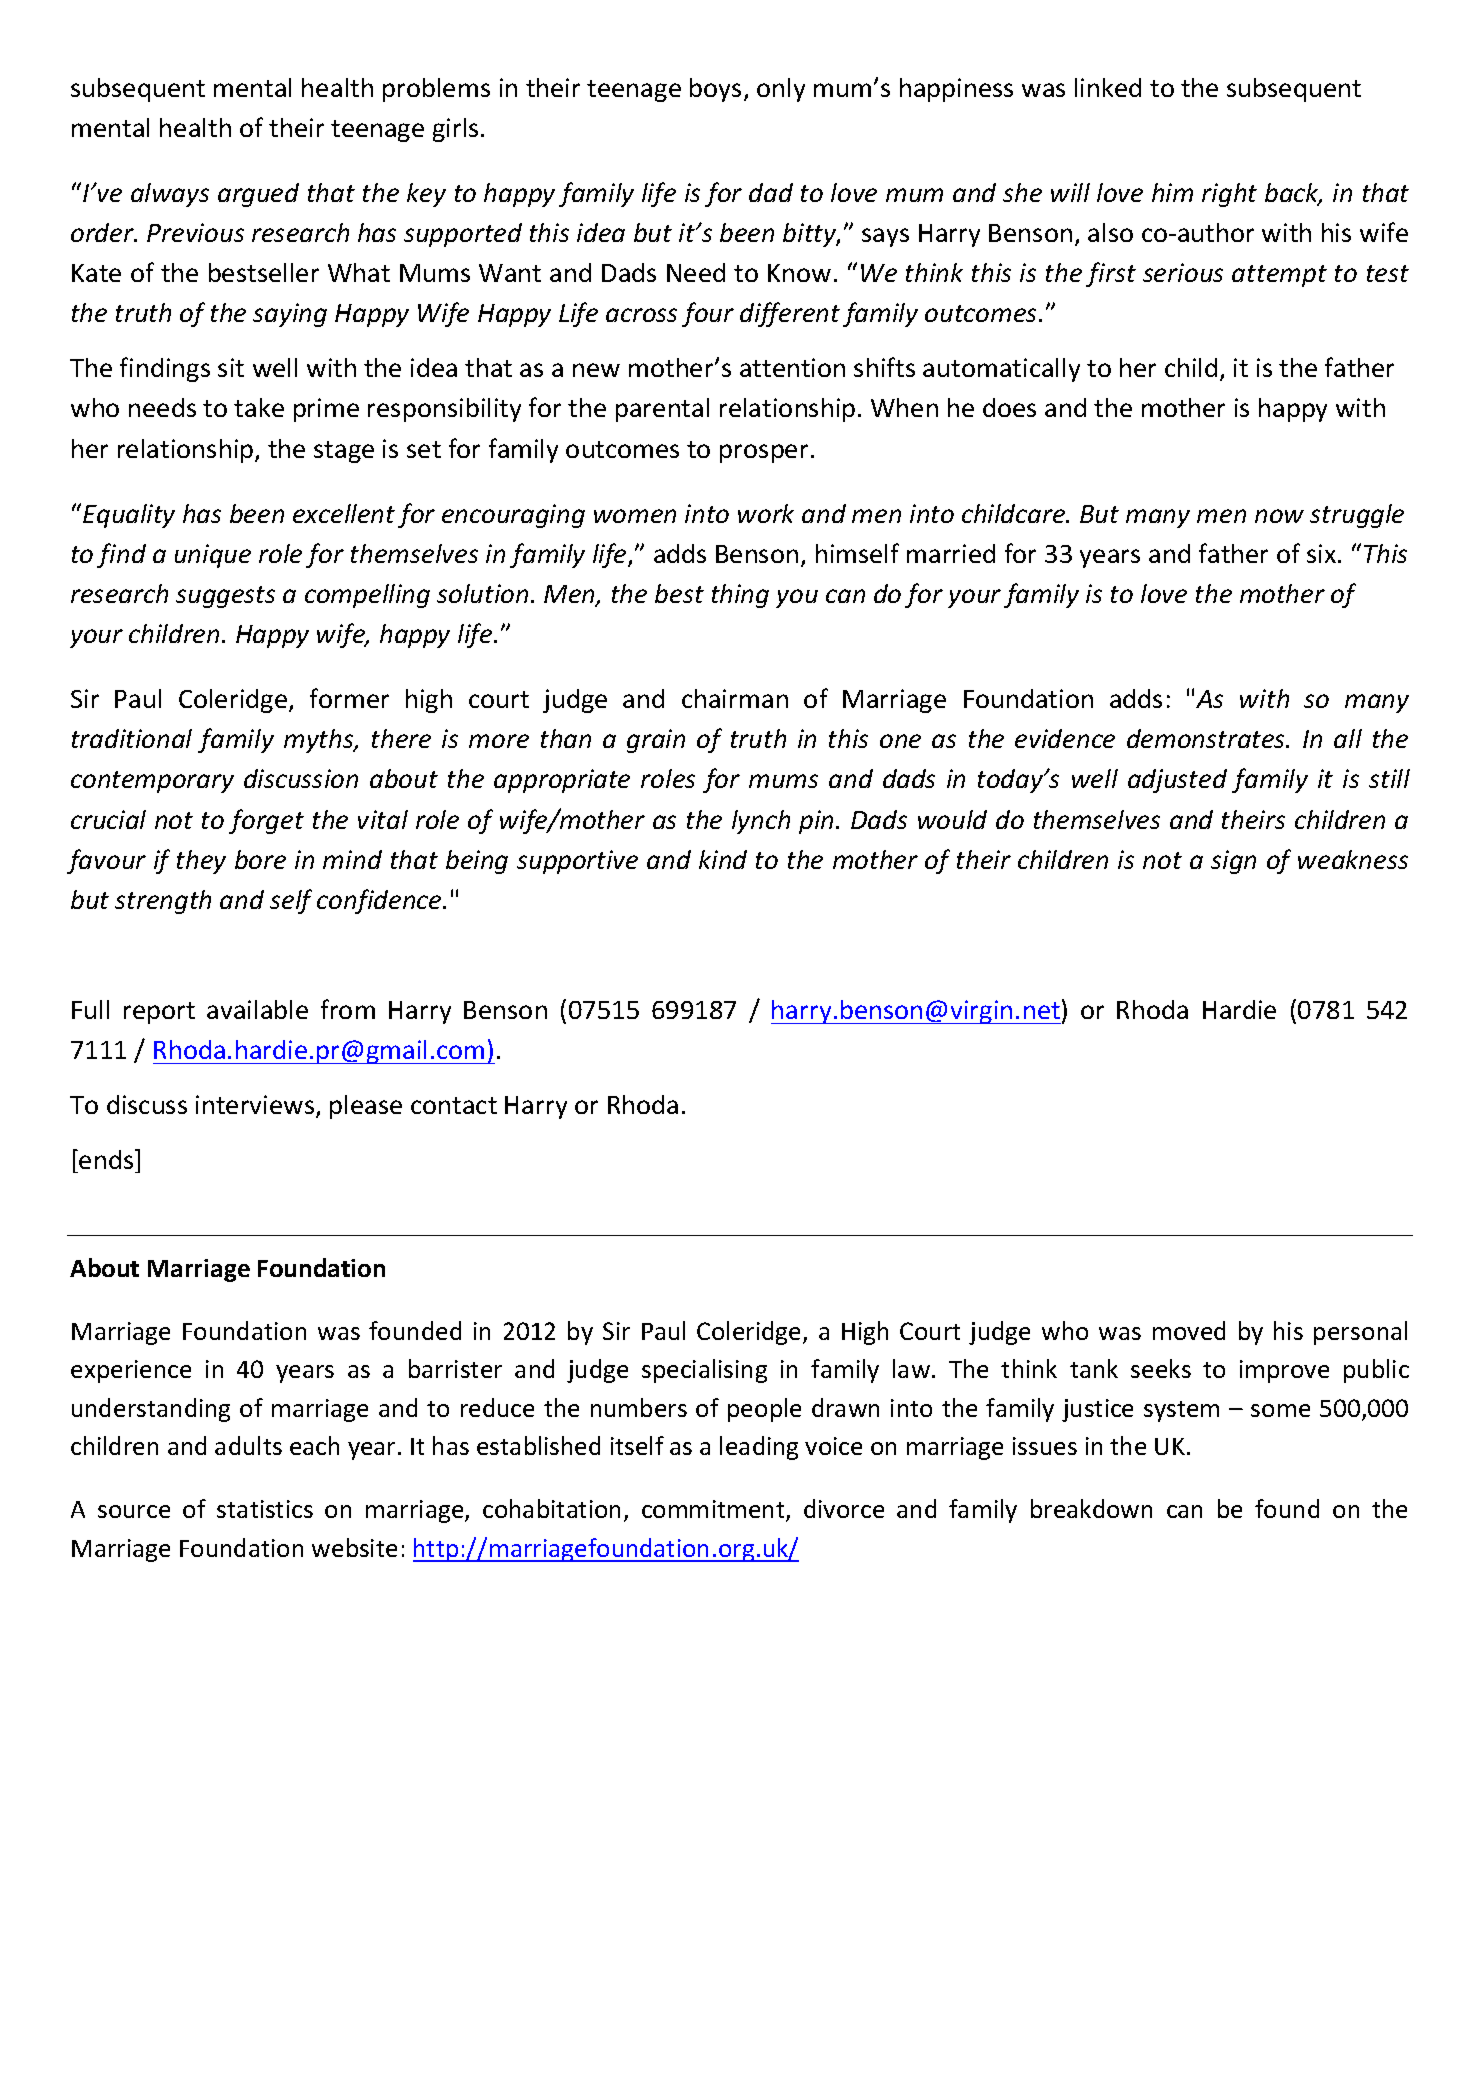 The height and width of the screenshot is (2093, 1480). Describe the element at coordinates (1233, 862) in the screenshot. I see `sign` at that location.
